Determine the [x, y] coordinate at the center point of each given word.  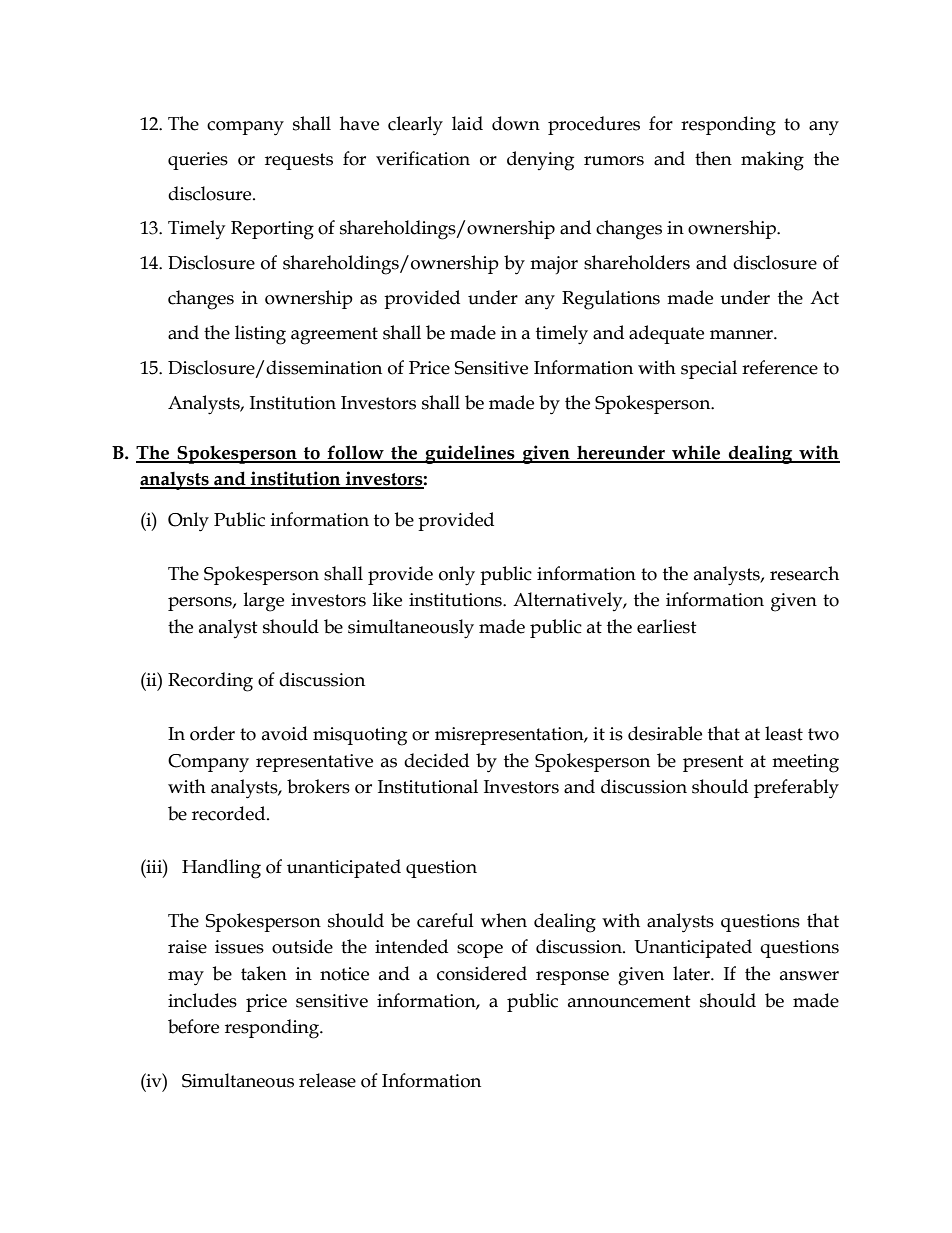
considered [482, 973]
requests [299, 161]
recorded [230, 813]
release [327, 1080]
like [387, 599]
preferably [796, 789]
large [264, 602]
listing [260, 335]
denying [540, 161]
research [804, 573]
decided [436, 760]
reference [780, 367]
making [772, 161]
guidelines [470, 454]
